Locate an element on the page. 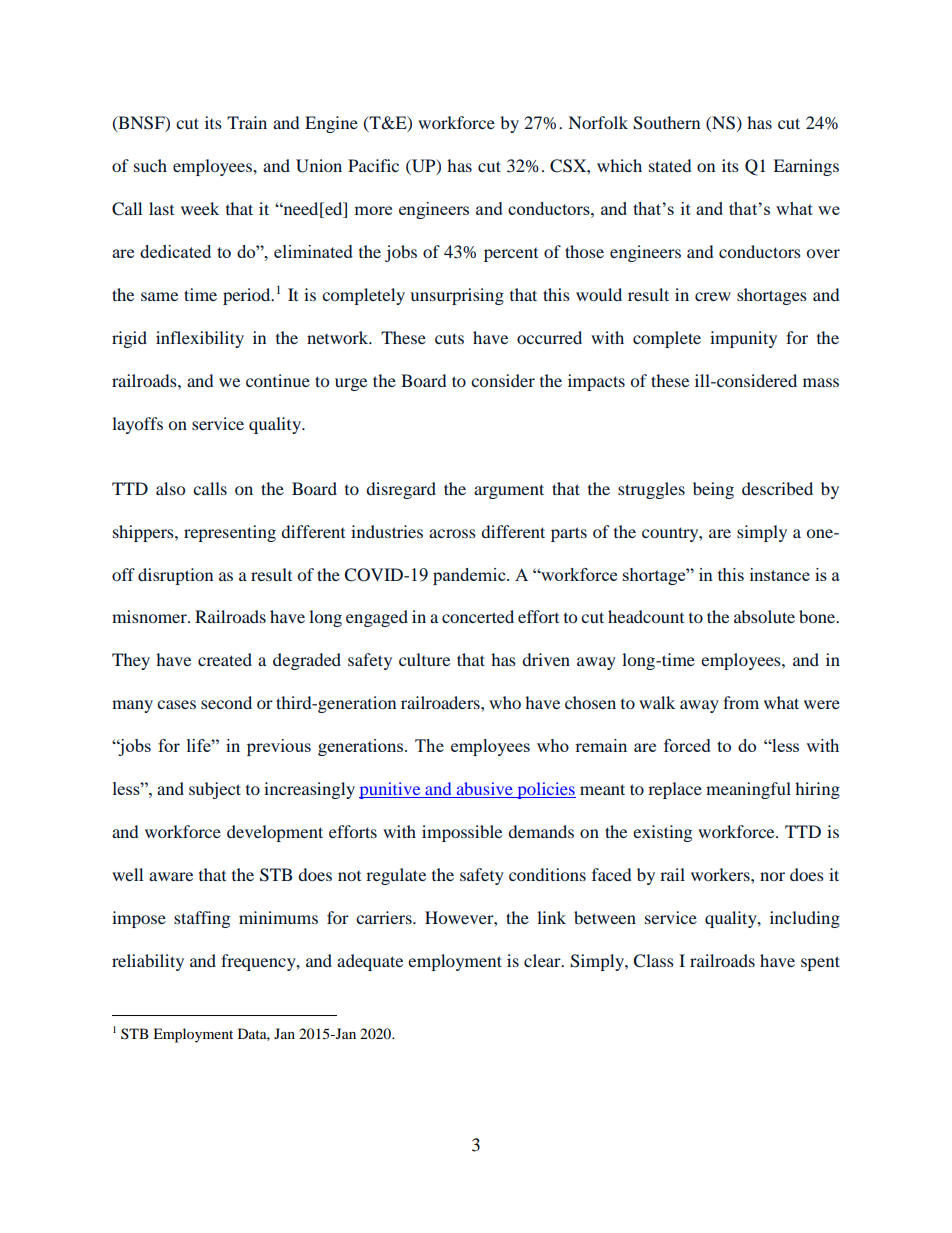 The height and width of the document is (1233, 952). Pacific is located at coordinates (373, 165).
